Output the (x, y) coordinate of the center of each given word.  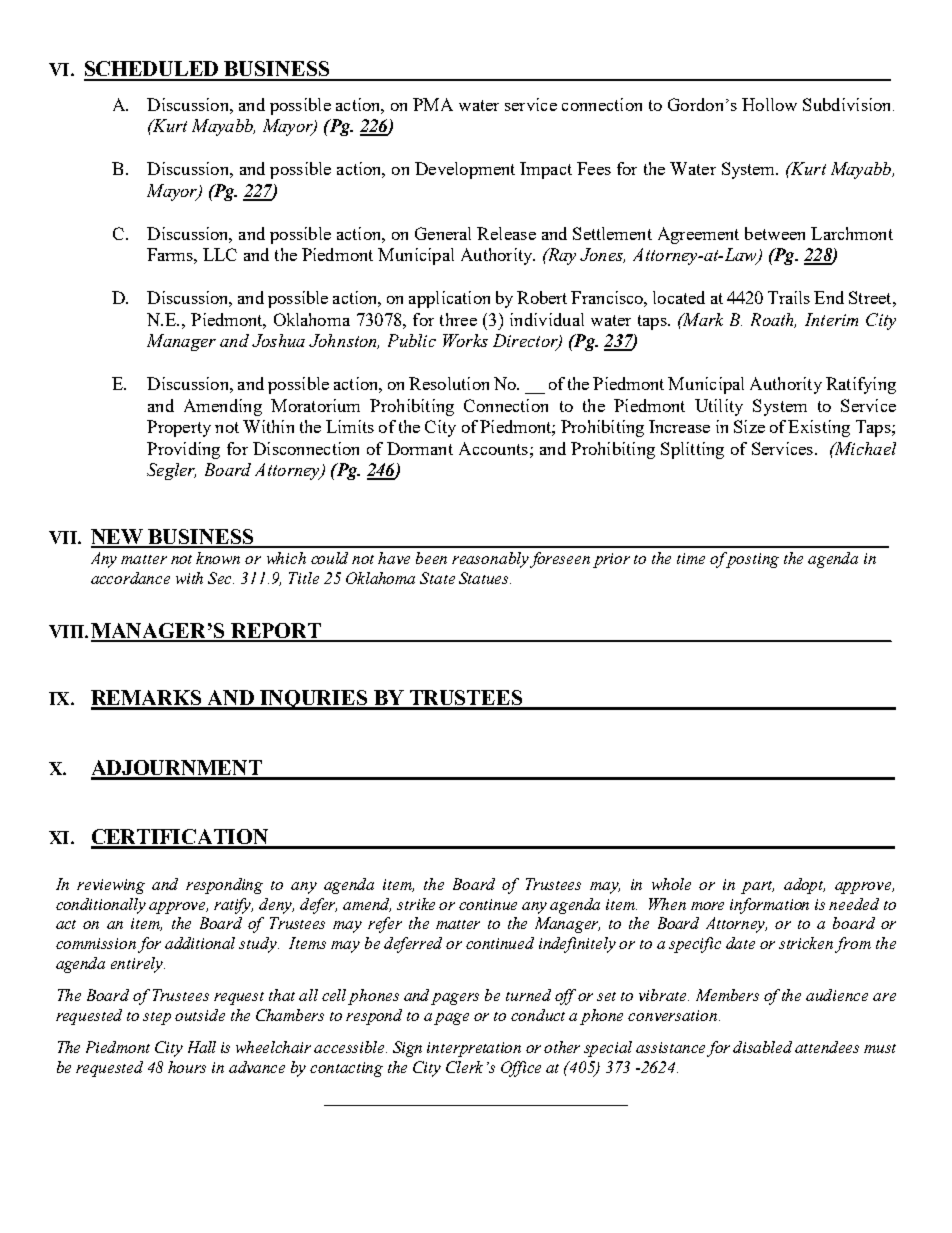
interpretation (474, 1049)
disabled (762, 1047)
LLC (220, 254)
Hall (202, 1047)
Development (465, 170)
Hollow (769, 104)
